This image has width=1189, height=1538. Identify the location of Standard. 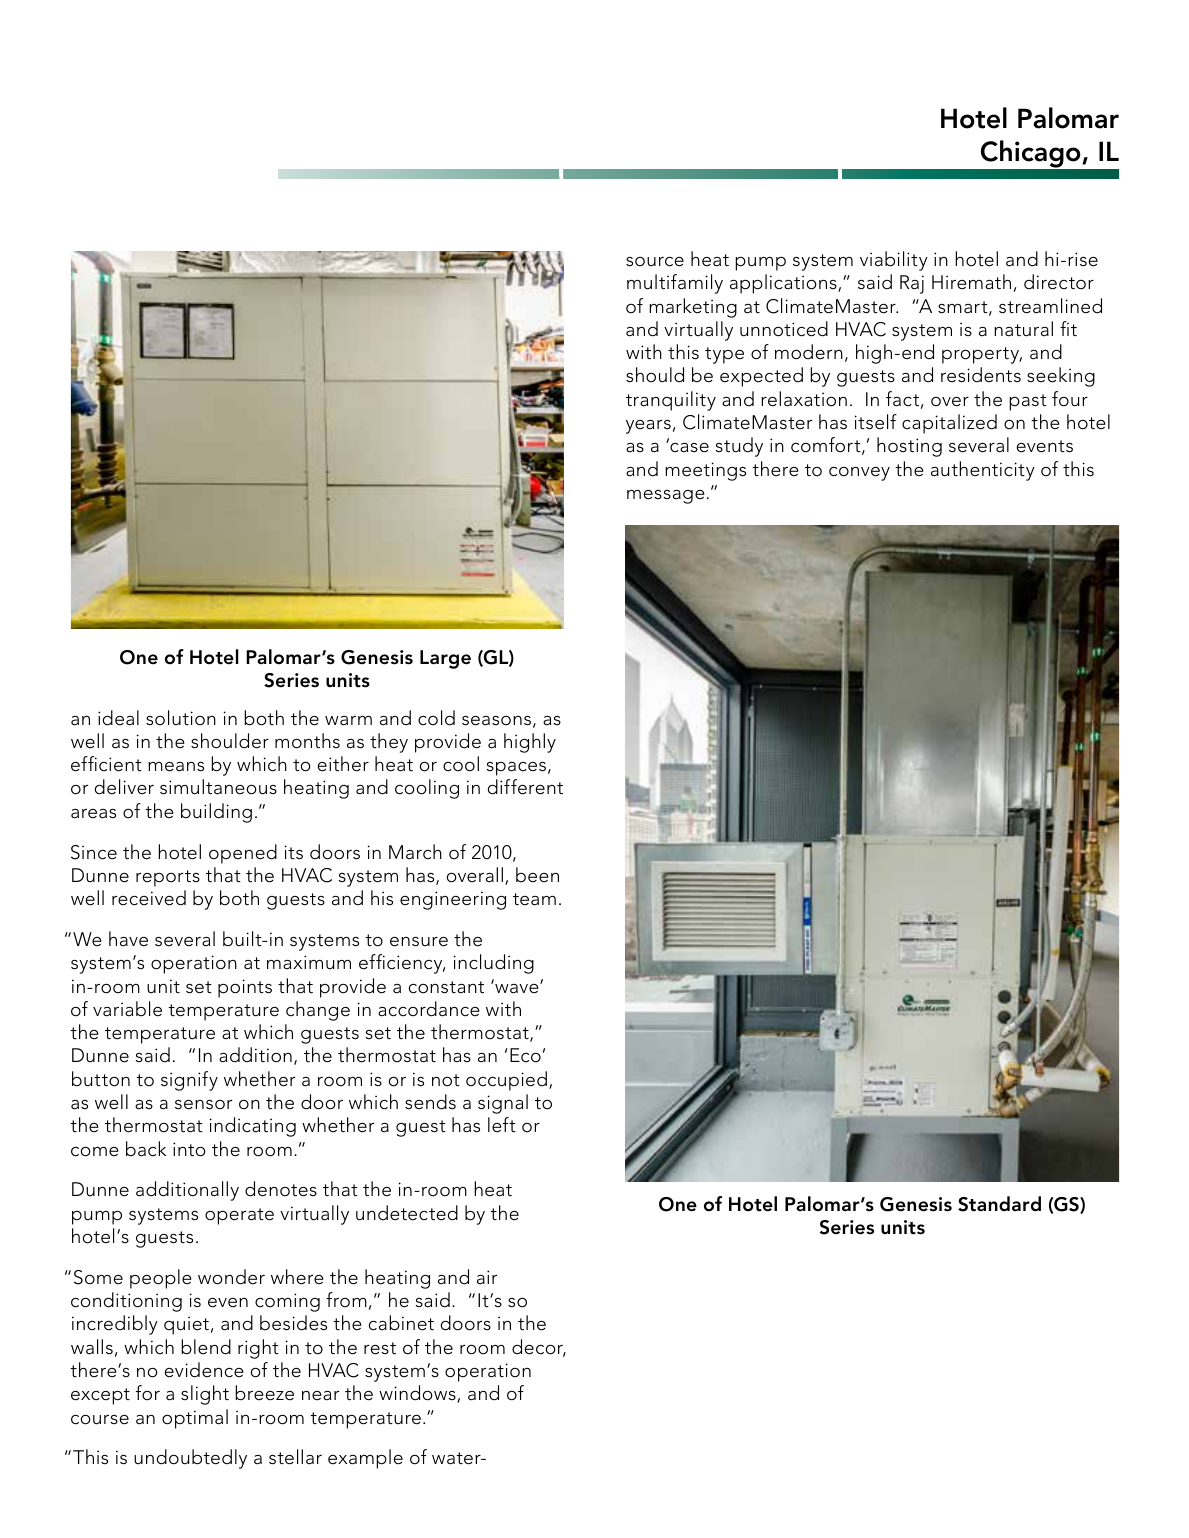
(999, 1204).
